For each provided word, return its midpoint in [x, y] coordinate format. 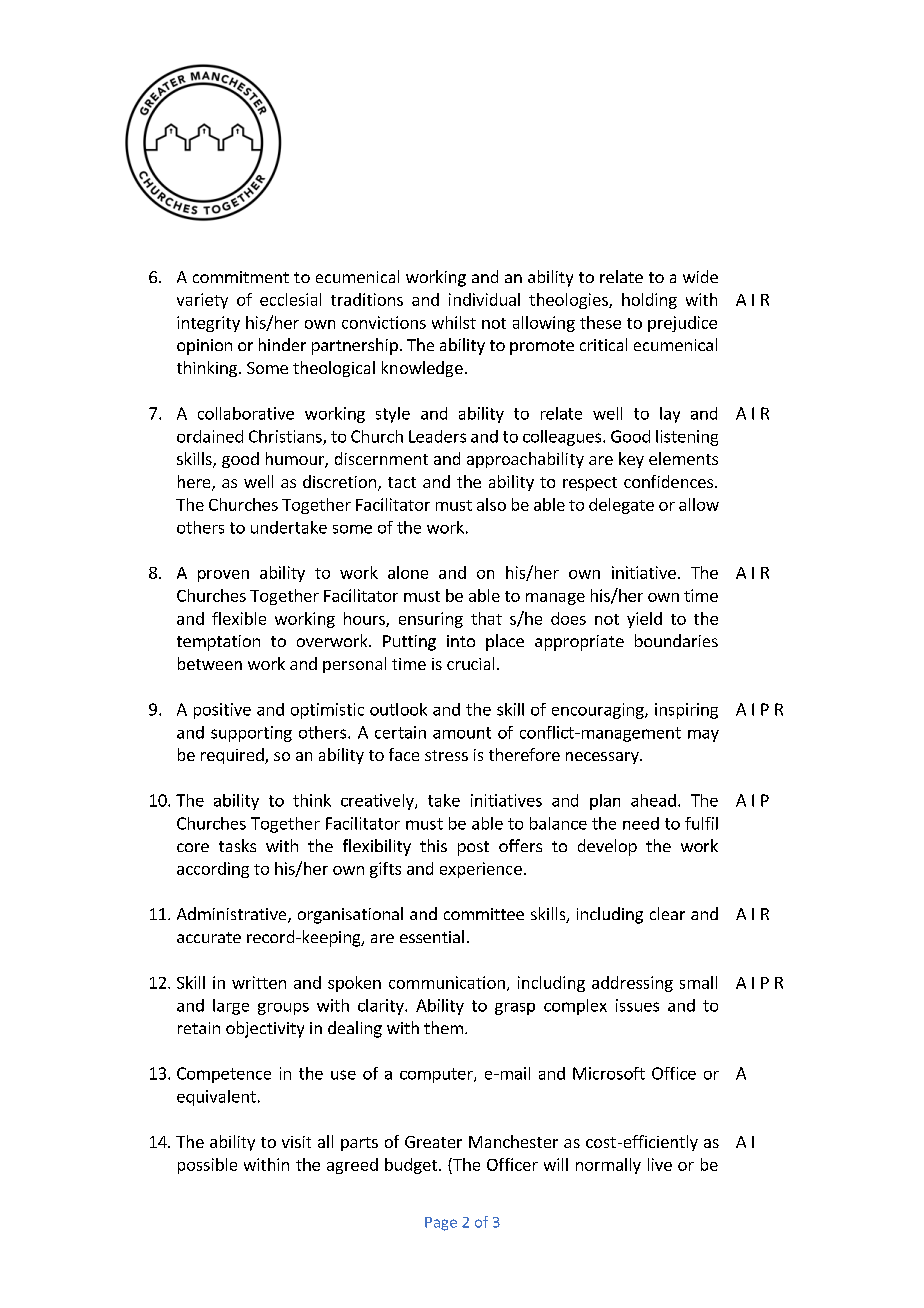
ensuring [431, 620]
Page [441, 1224]
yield [644, 620]
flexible [239, 618]
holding [649, 301]
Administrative [233, 915]
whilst [454, 322]
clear [667, 913]
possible [207, 1166]
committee [484, 914]
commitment [241, 277]
